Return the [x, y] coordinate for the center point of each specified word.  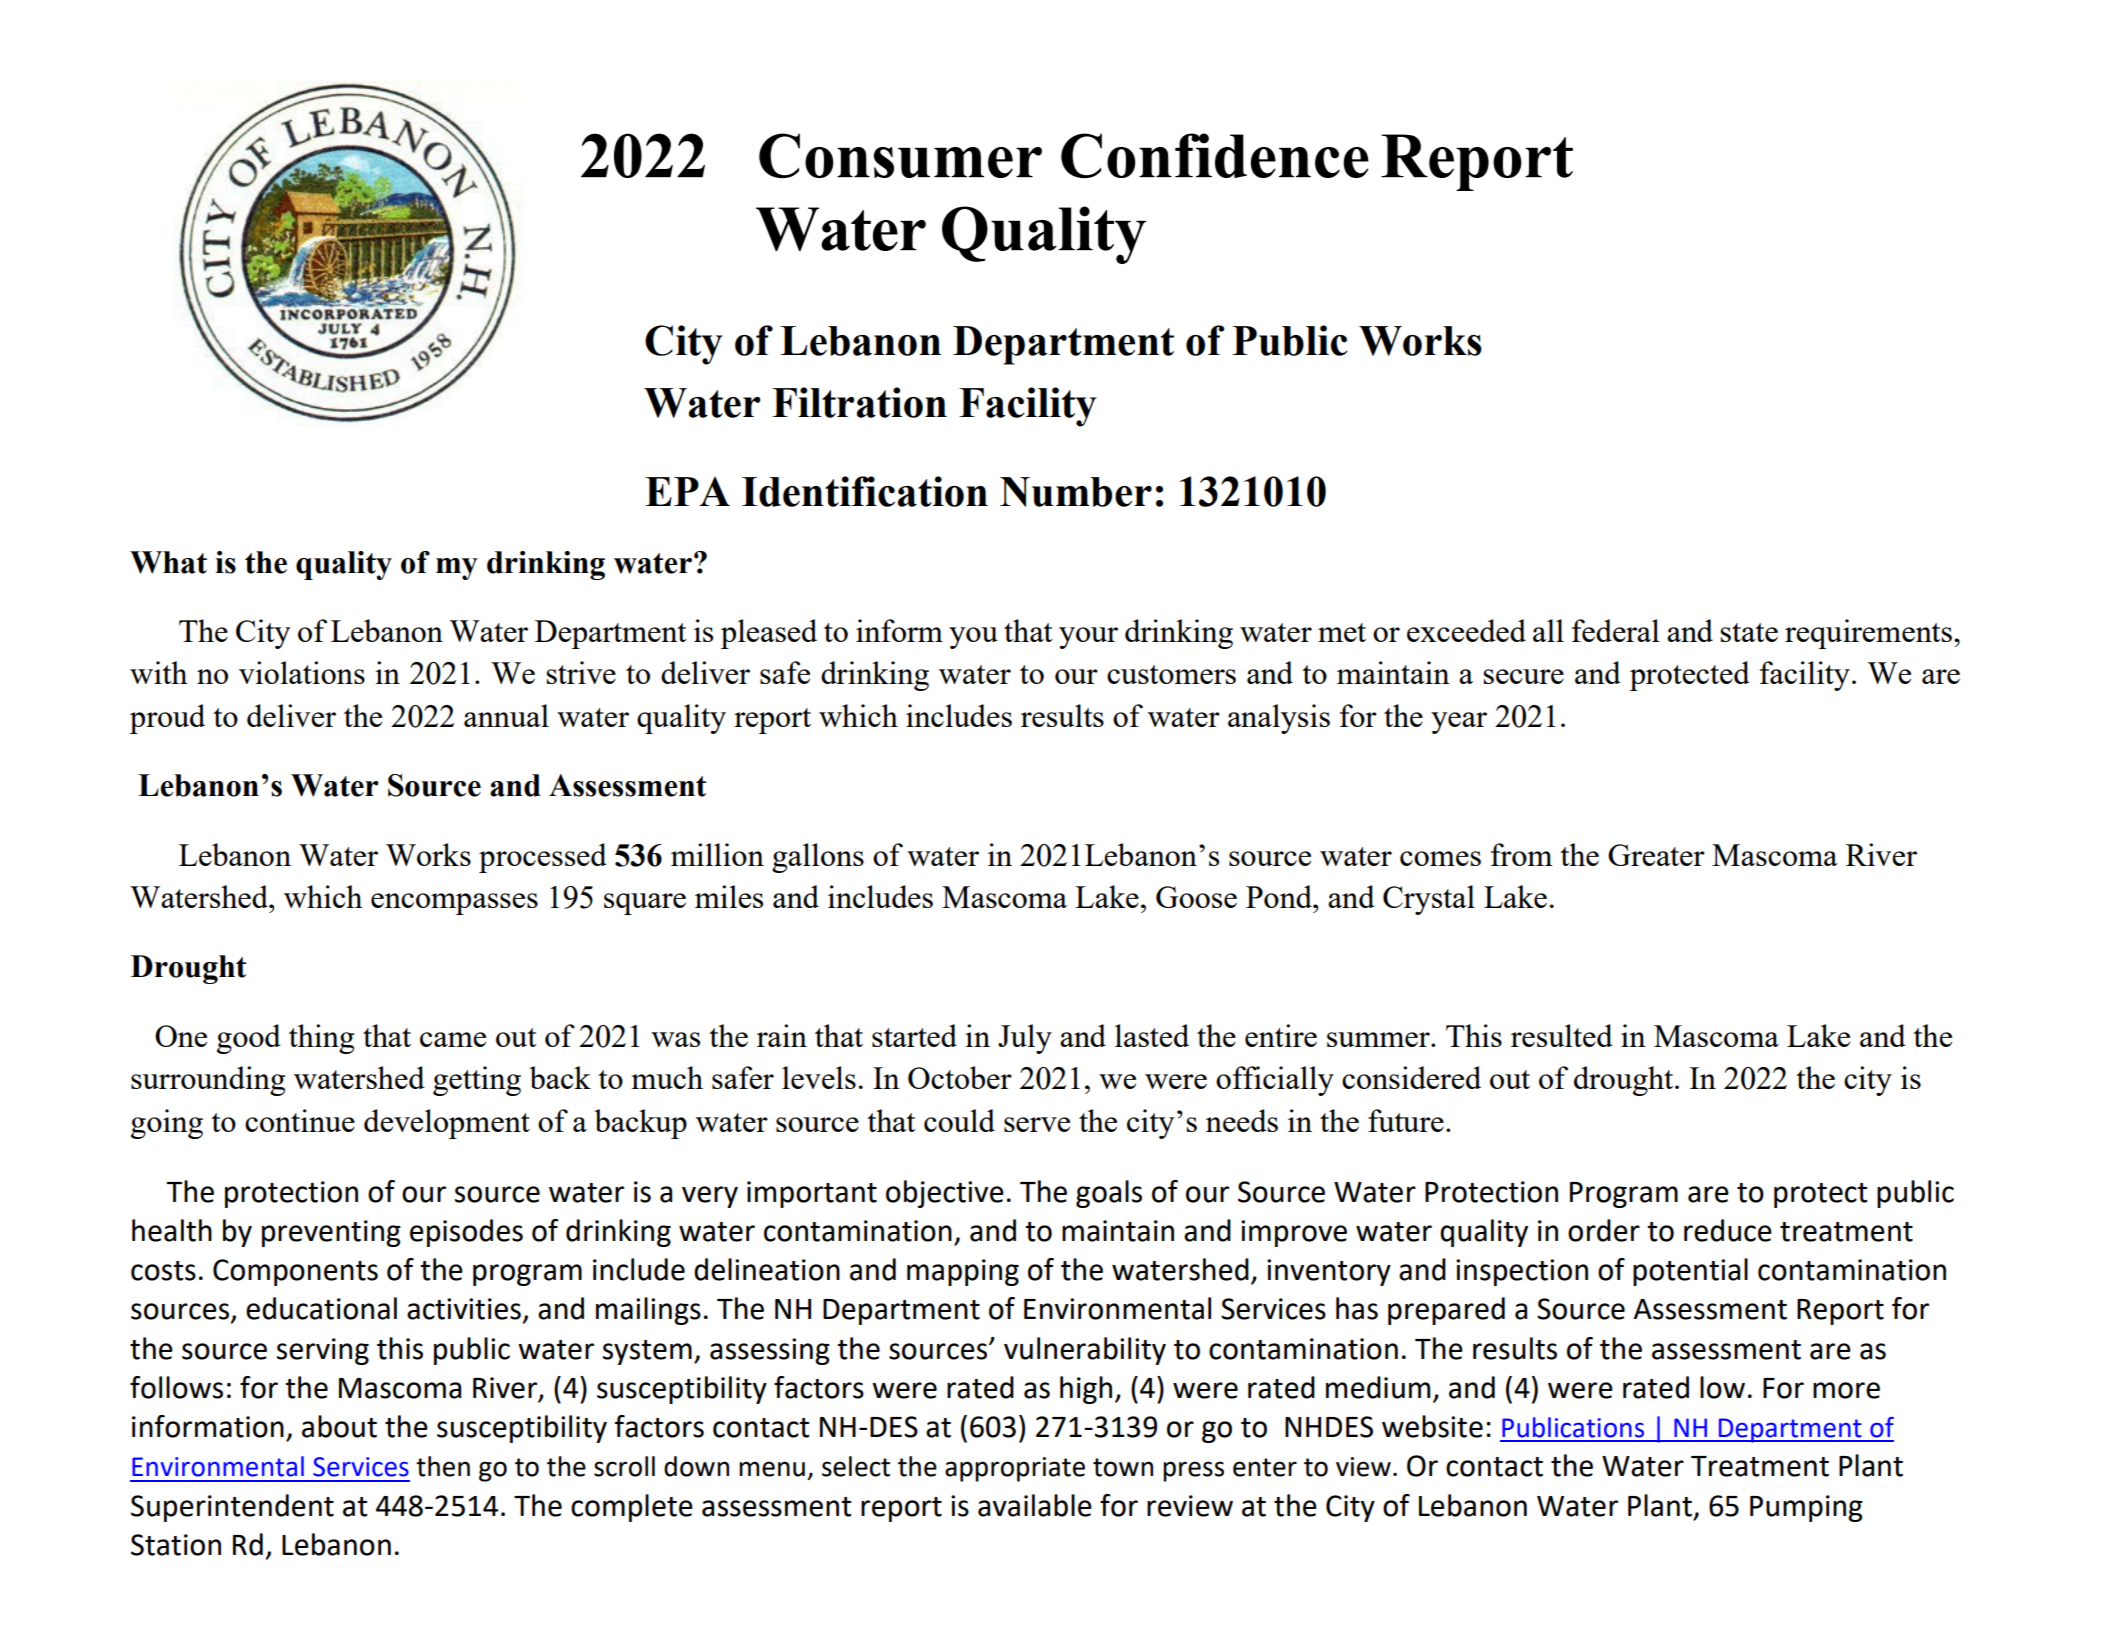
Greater [1656, 855]
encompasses [454, 904]
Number [1076, 492]
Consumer [900, 155]
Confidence [1215, 155]
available [1035, 1505]
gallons [818, 858]
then [443, 1466]
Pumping [1806, 1508]
